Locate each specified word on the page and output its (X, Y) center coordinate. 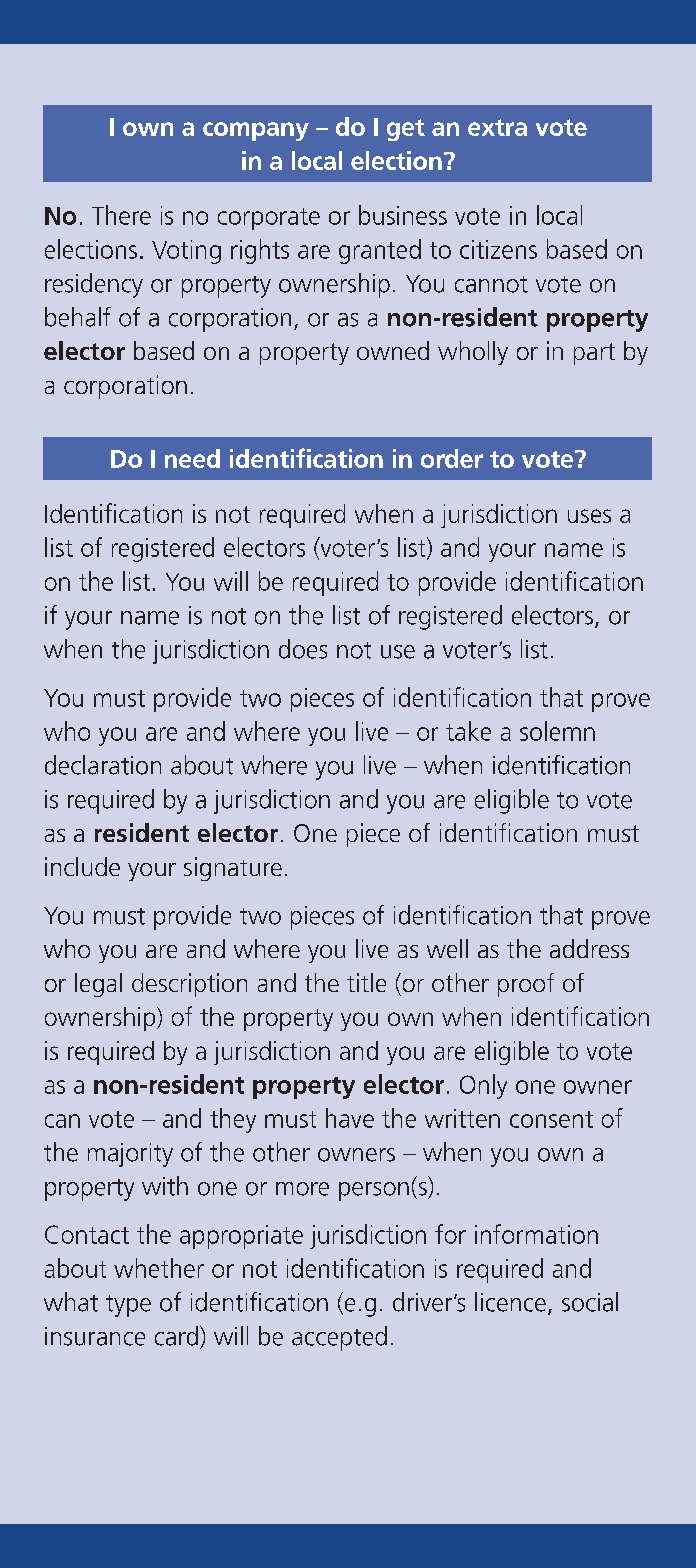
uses (589, 516)
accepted (339, 1338)
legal (98, 985)
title (366, 982)
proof (526, 985)
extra (497, 127)
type (128, 1306)
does (303, 649)
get (406, 130)
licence (510, 1302)
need (192, 458)
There (121, 215)
